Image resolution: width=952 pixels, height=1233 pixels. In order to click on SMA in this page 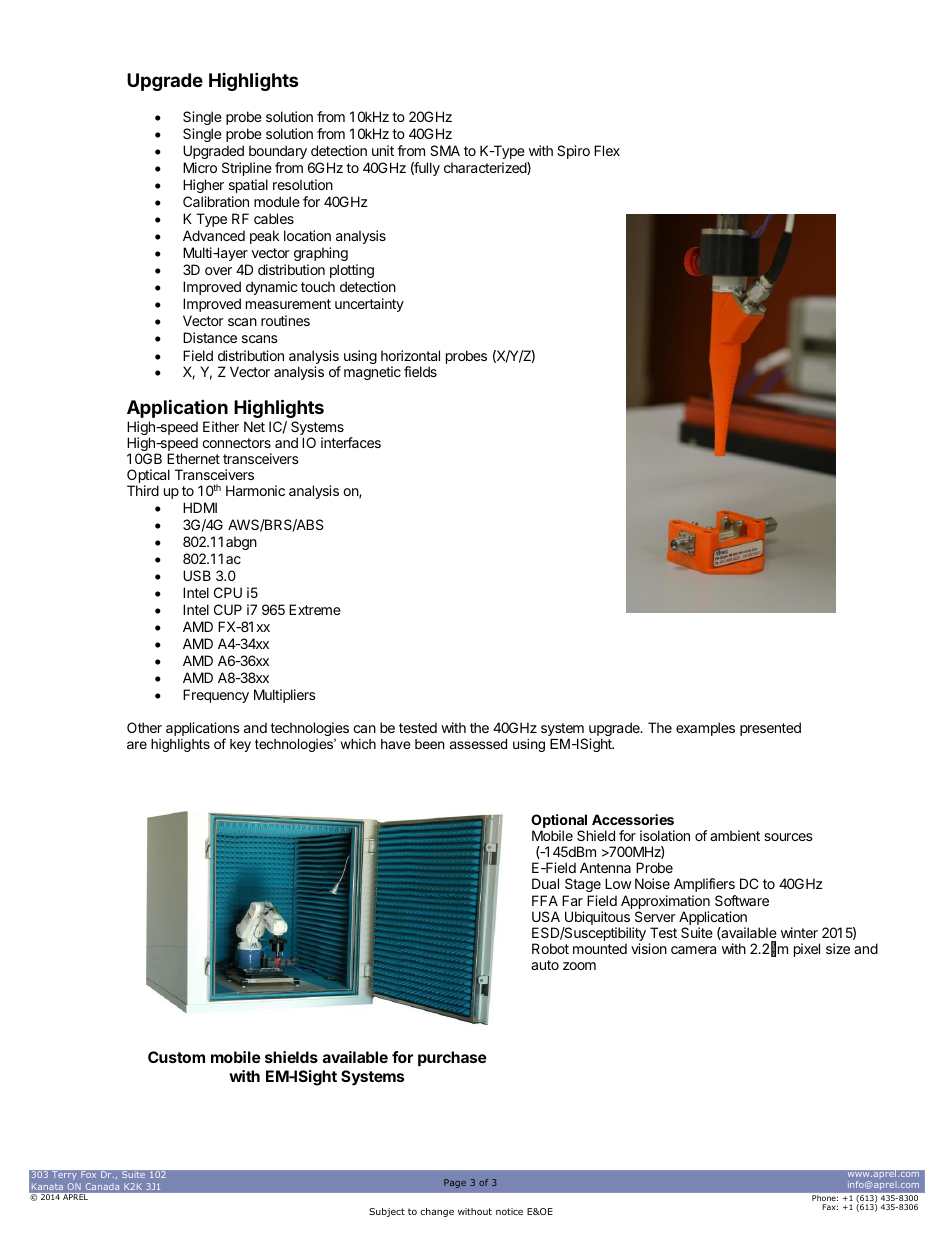, I will do `click(445, 150)`.
